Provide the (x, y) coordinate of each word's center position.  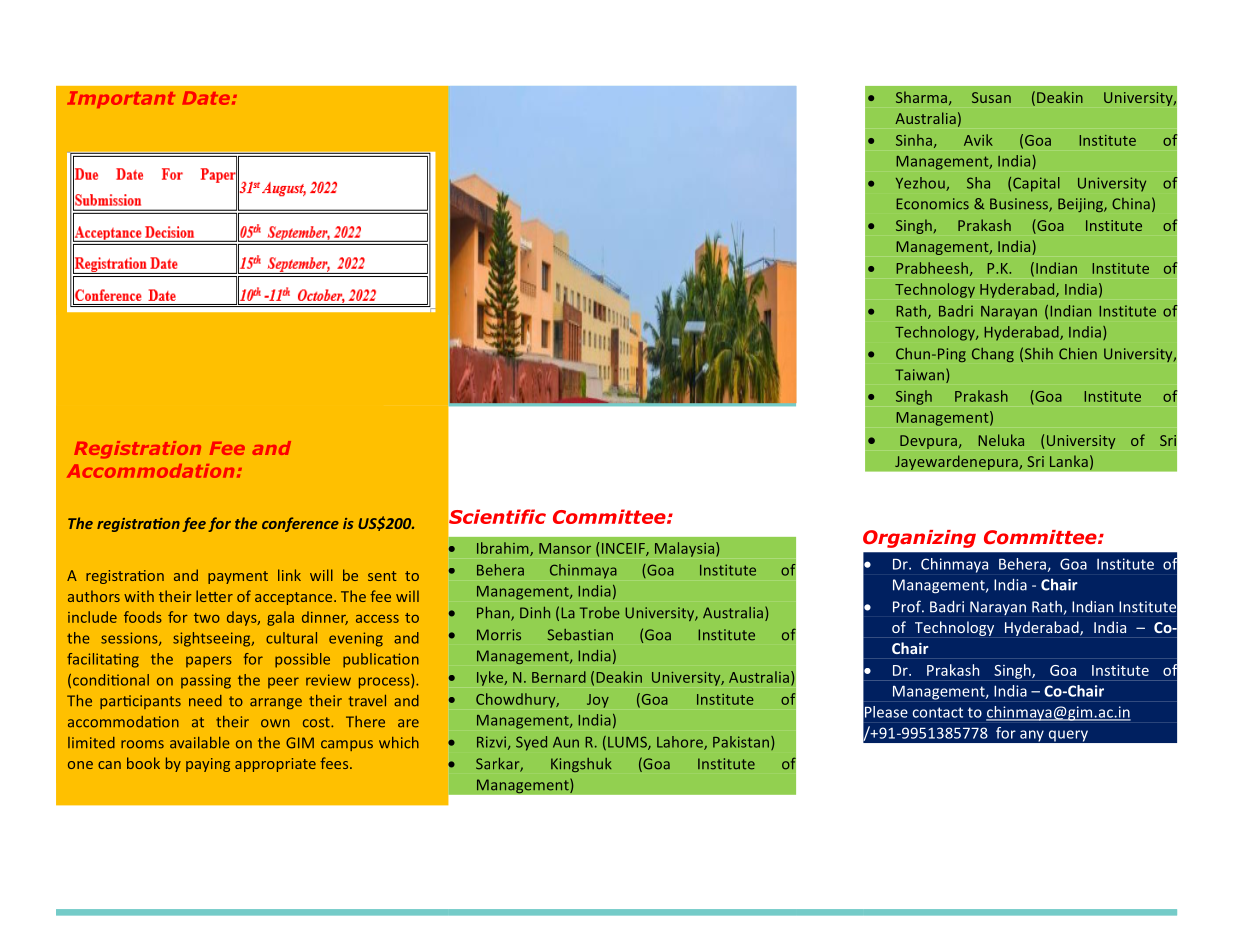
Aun (566, 742)
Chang (993, 355)
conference (300, 524)
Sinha (914, 140)
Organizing (919, 539)
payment (238, 577)
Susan (991, 97)
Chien (1078, 354)
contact (937, 712)
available (200, 743)
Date (206, 98)
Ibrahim (504, 549)
